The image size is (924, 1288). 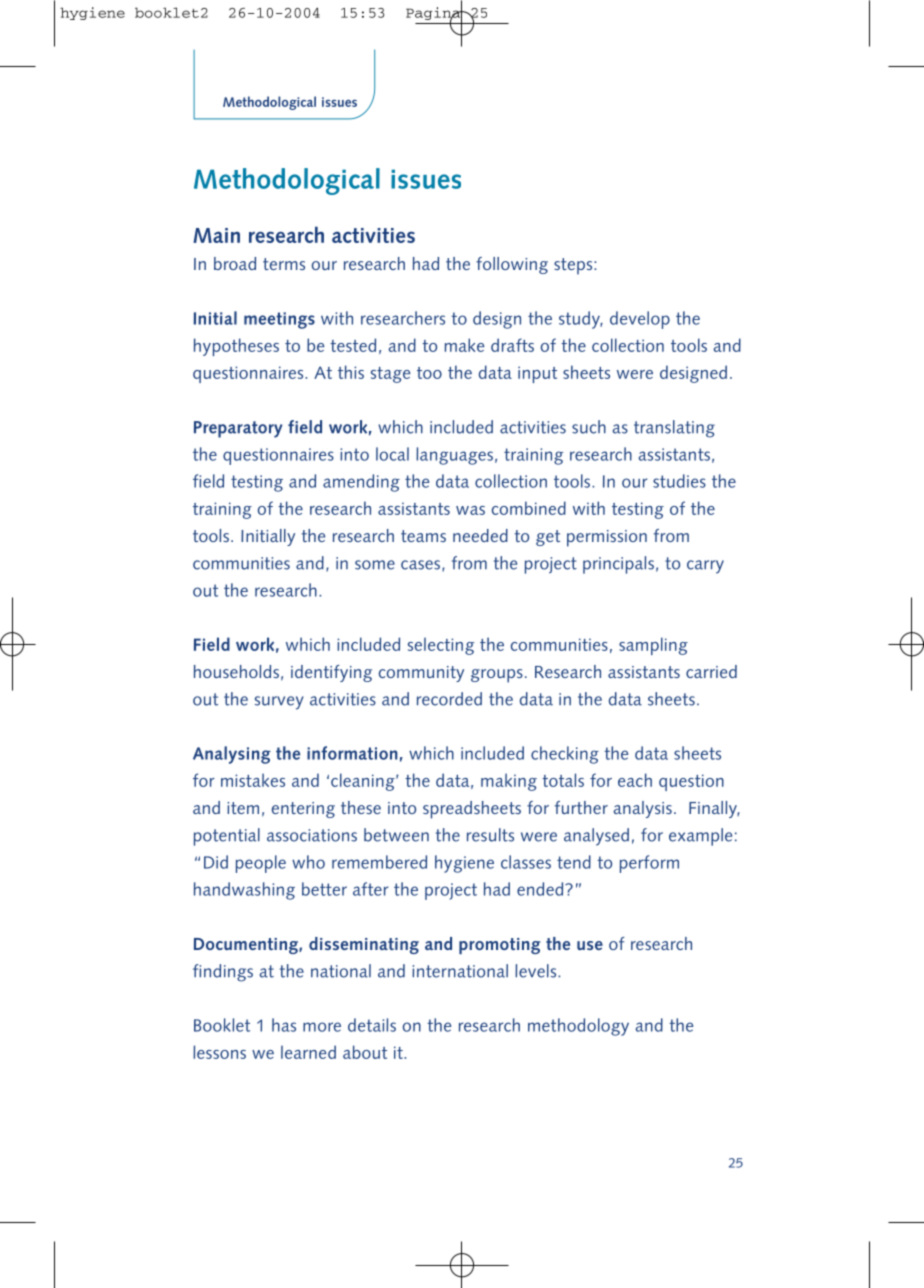 I want to click on make, so click(x=464, y=345).
